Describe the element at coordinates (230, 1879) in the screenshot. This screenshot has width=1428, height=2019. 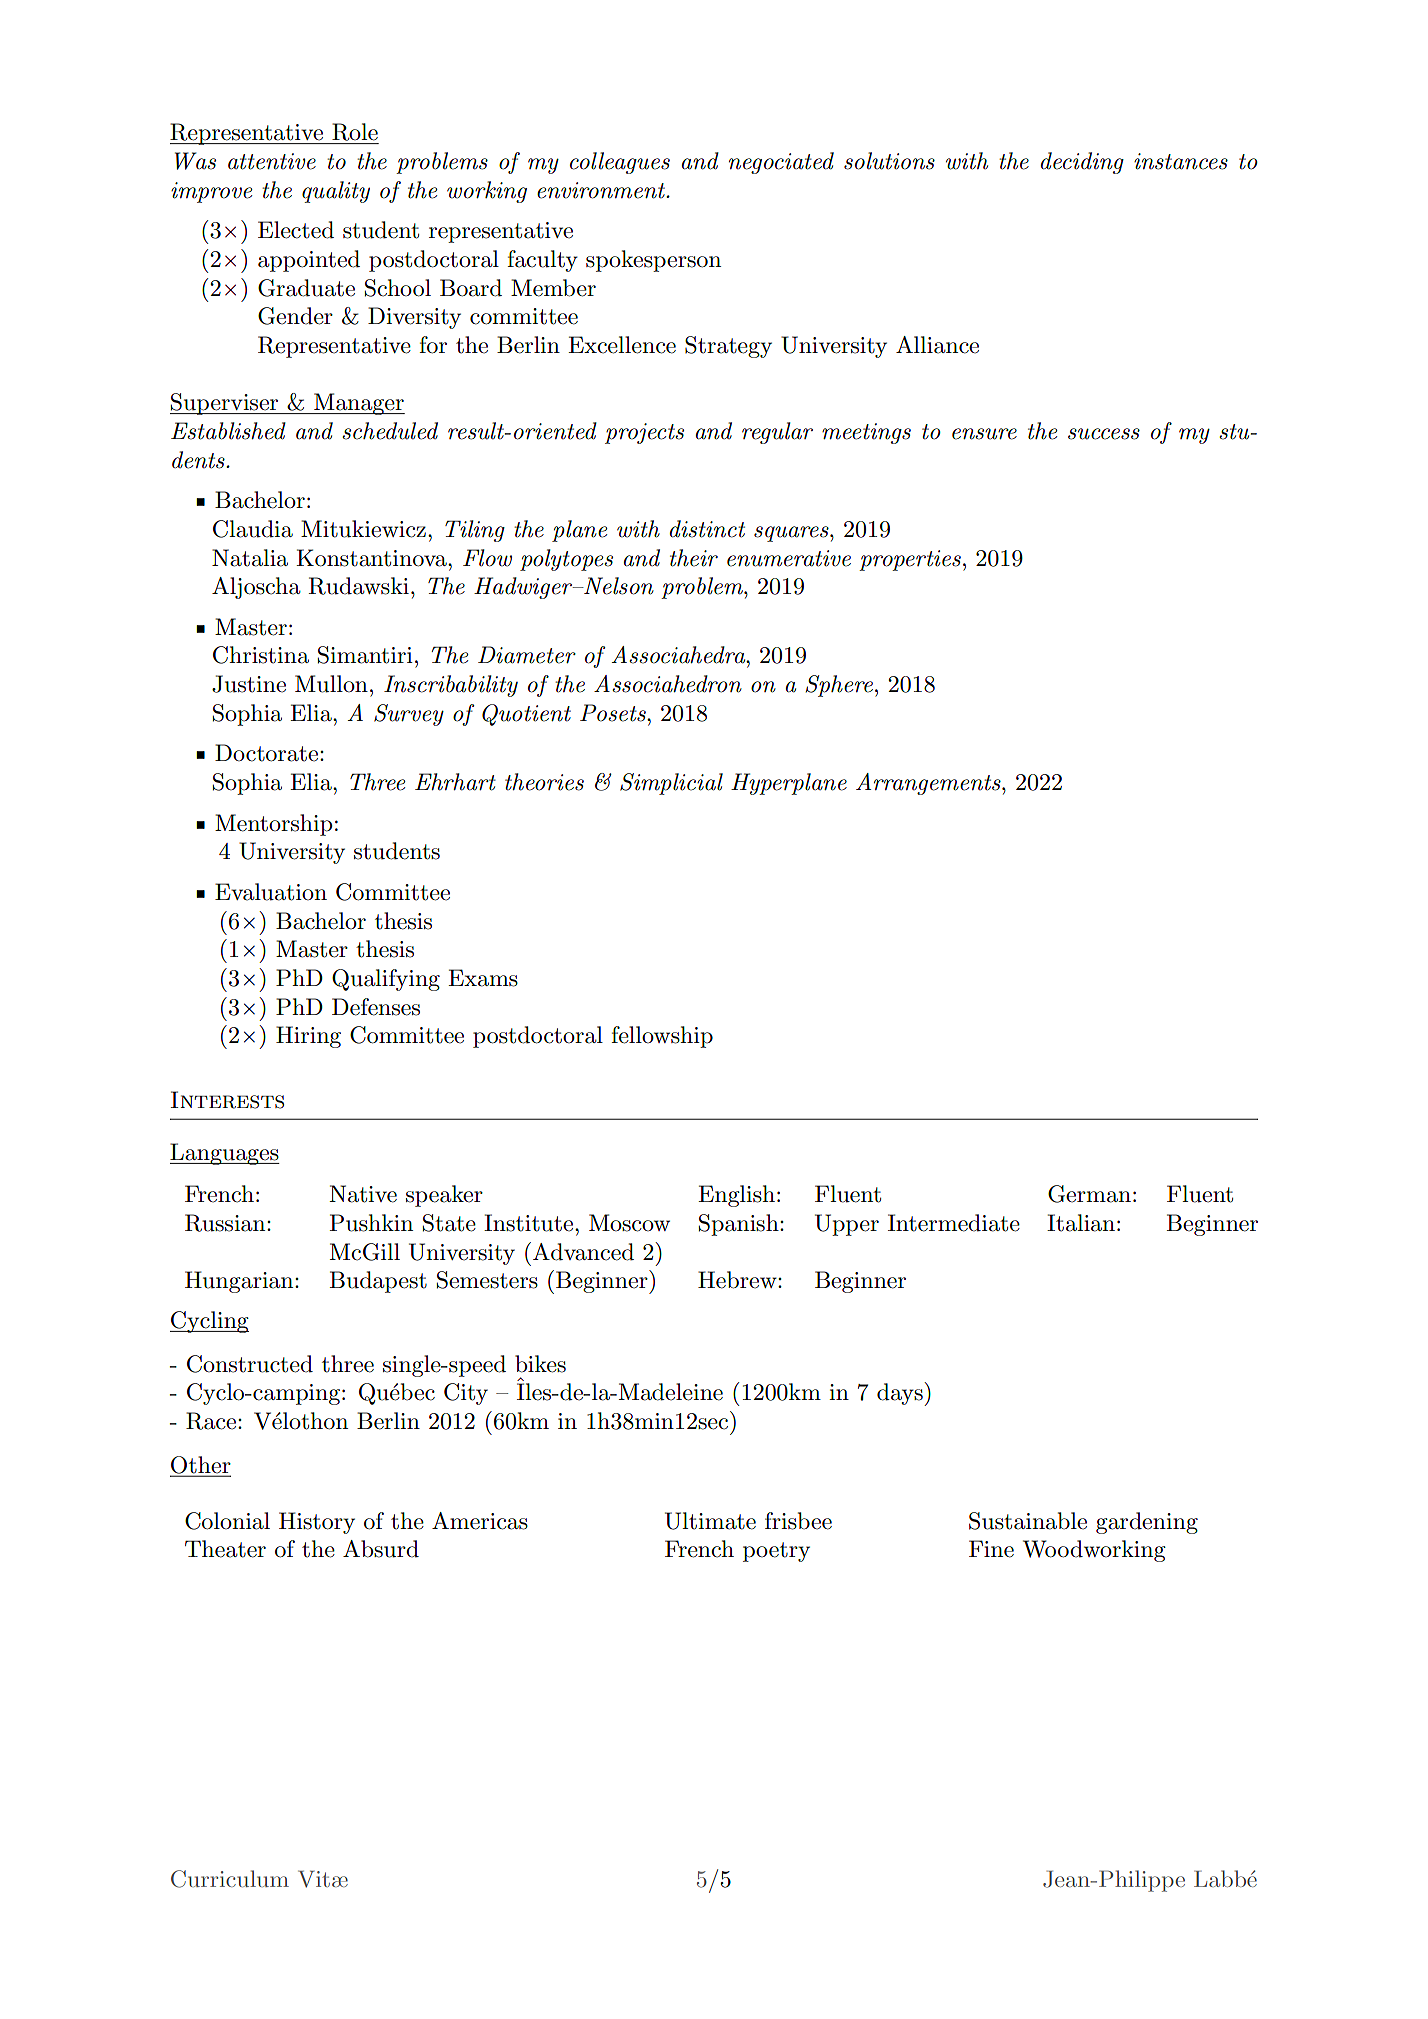
I see `Curriculum` at that location.
